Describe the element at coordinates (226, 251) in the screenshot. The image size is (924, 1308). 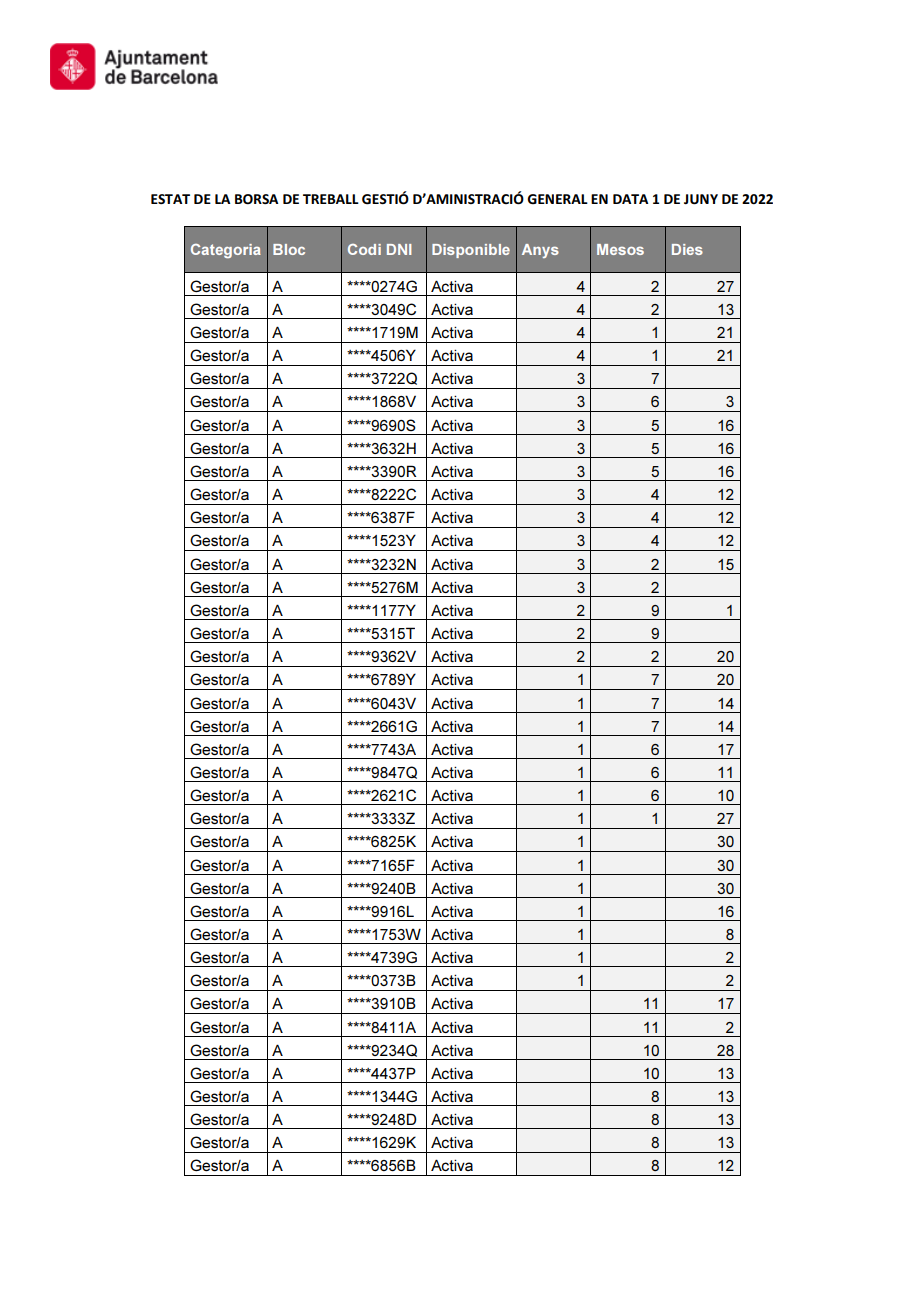
I see `Categoria` at that location.
